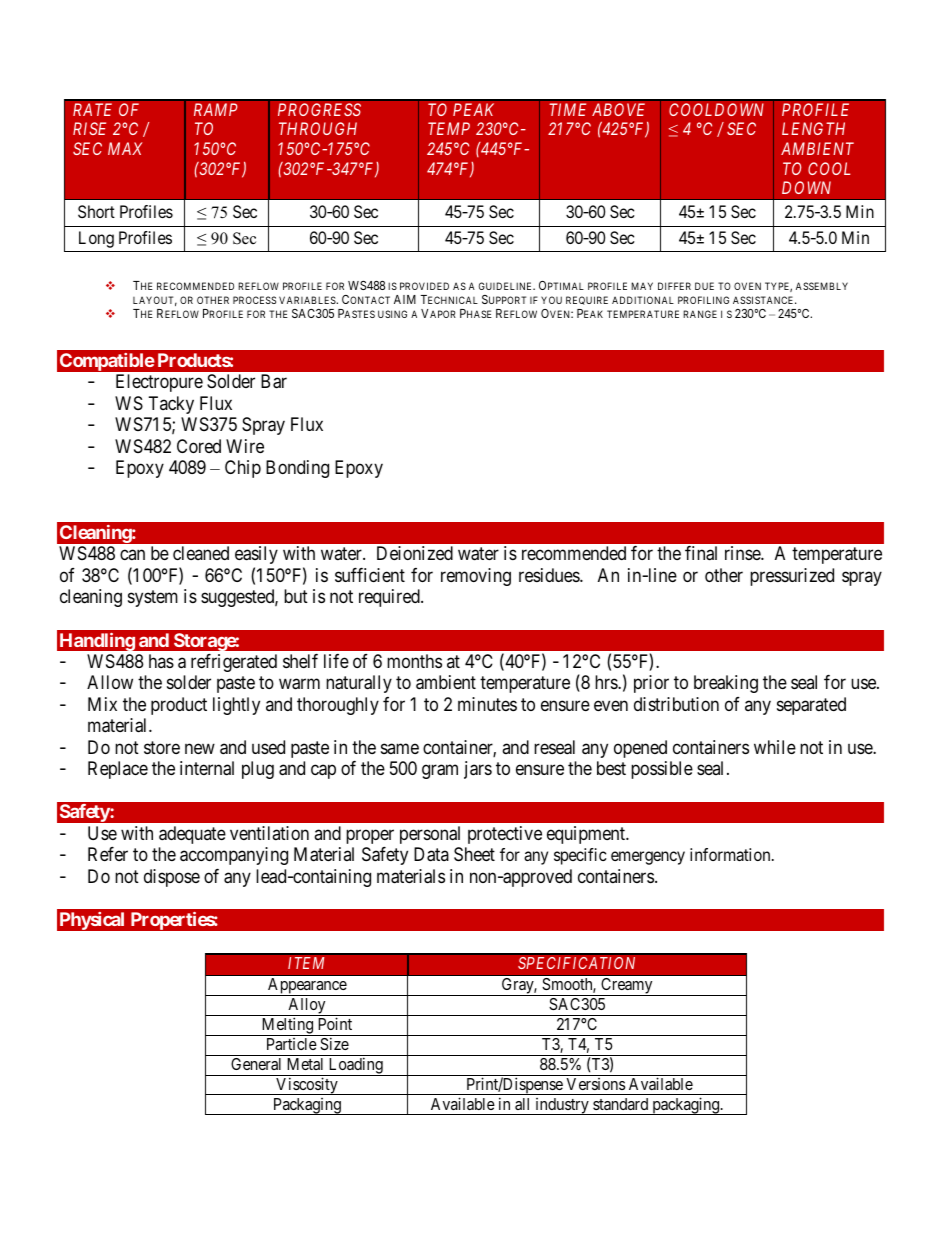 The width and height of the document is (952, 1233). What do you see at coordinates (743, 553) in the document?
I see `rinse` at bounding box center [743, 553].
